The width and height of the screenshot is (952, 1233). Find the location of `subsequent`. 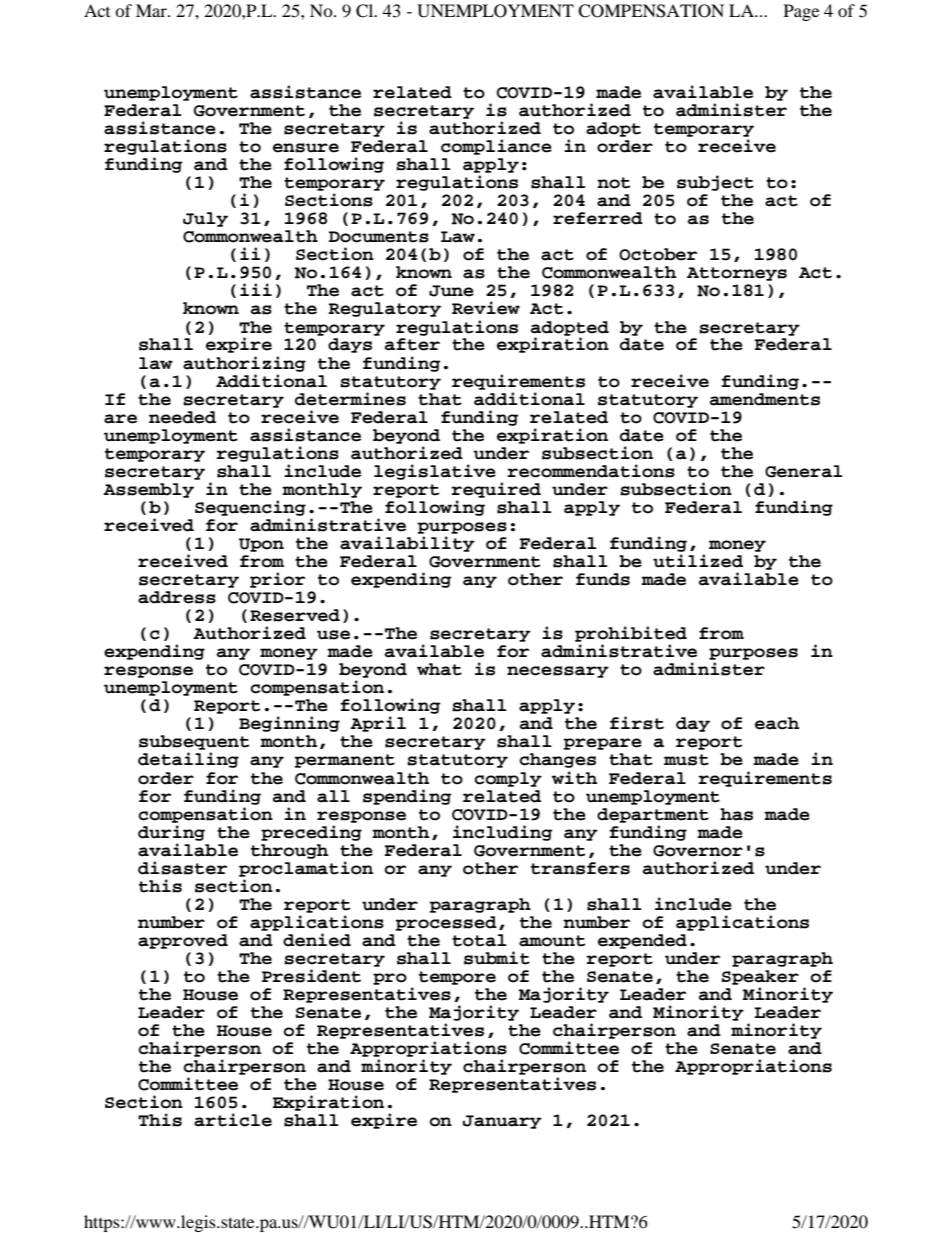

subsequent is located at coordinates (194, 744).
